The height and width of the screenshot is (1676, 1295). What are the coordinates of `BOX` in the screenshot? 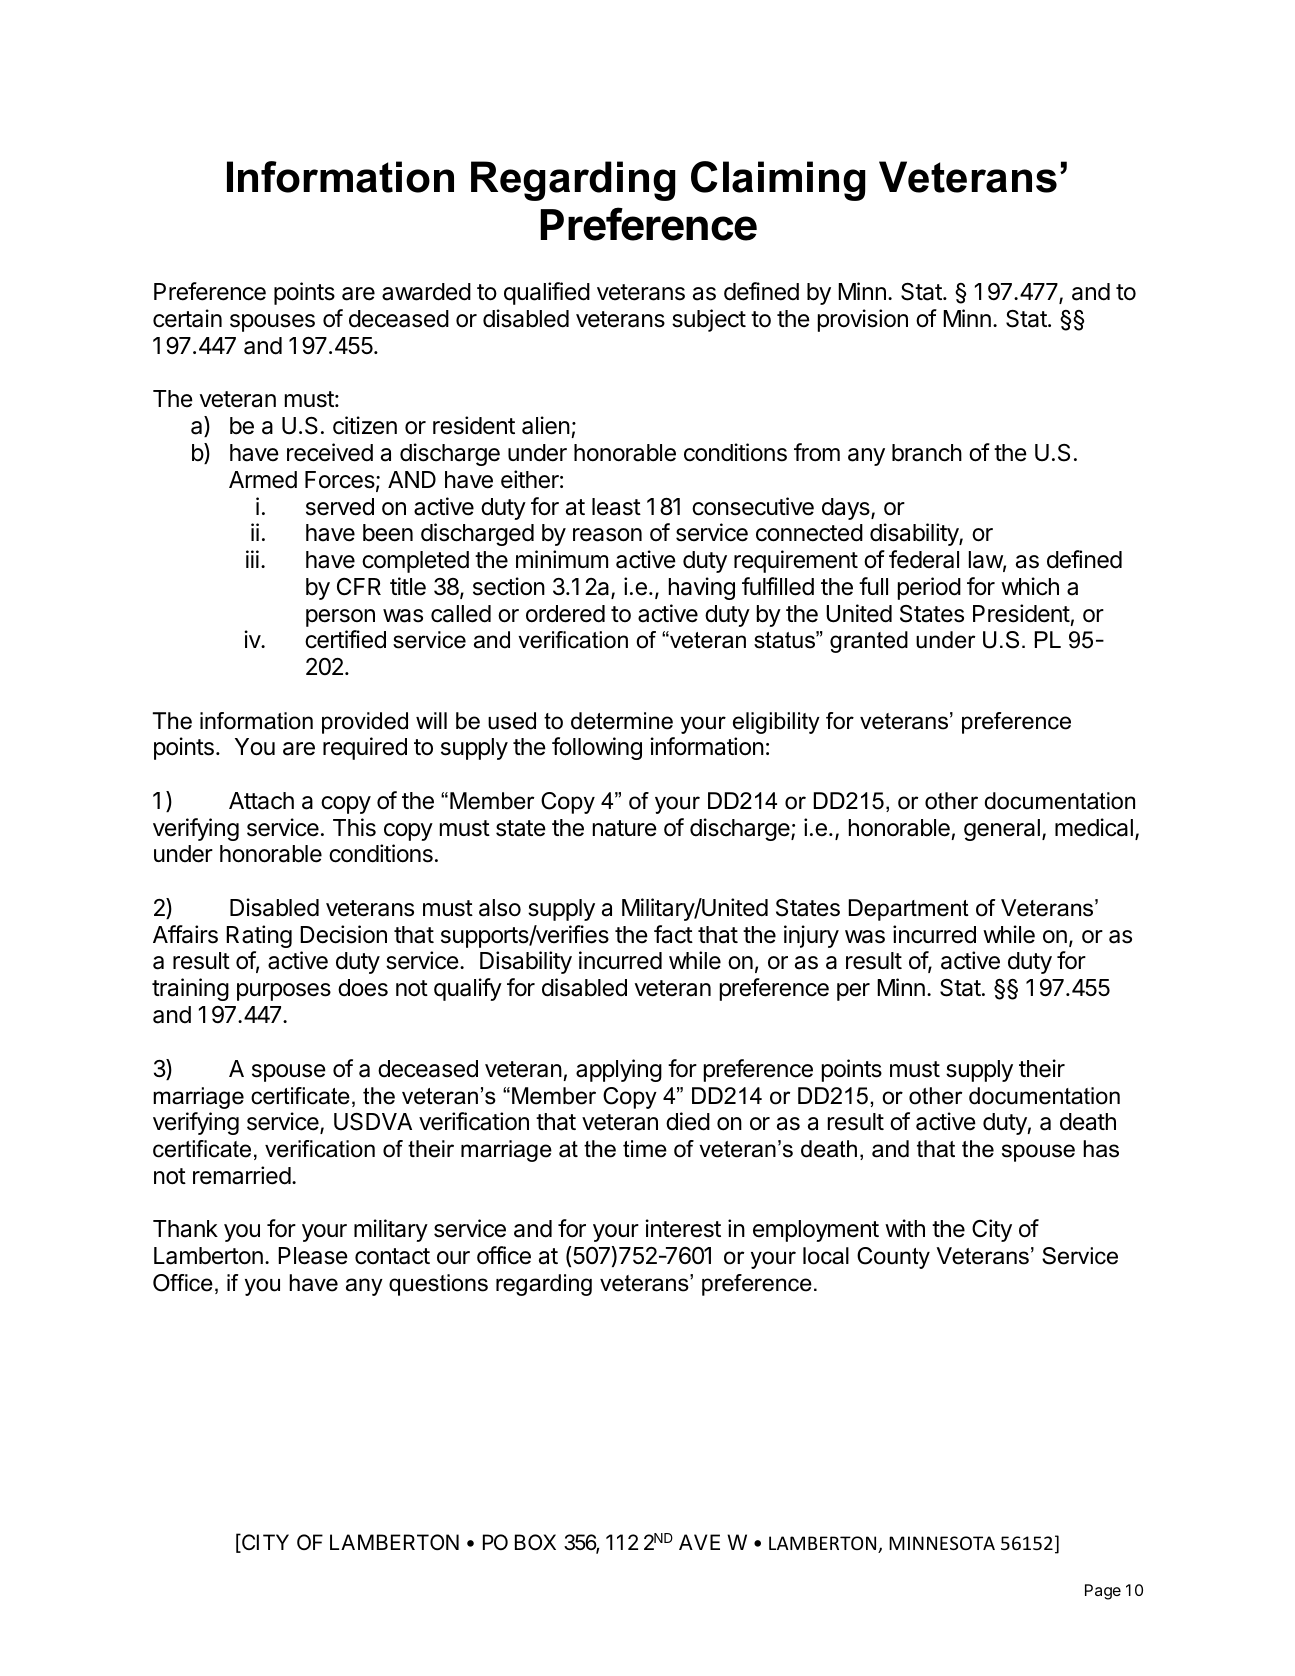 It's located at (535, 1542).
